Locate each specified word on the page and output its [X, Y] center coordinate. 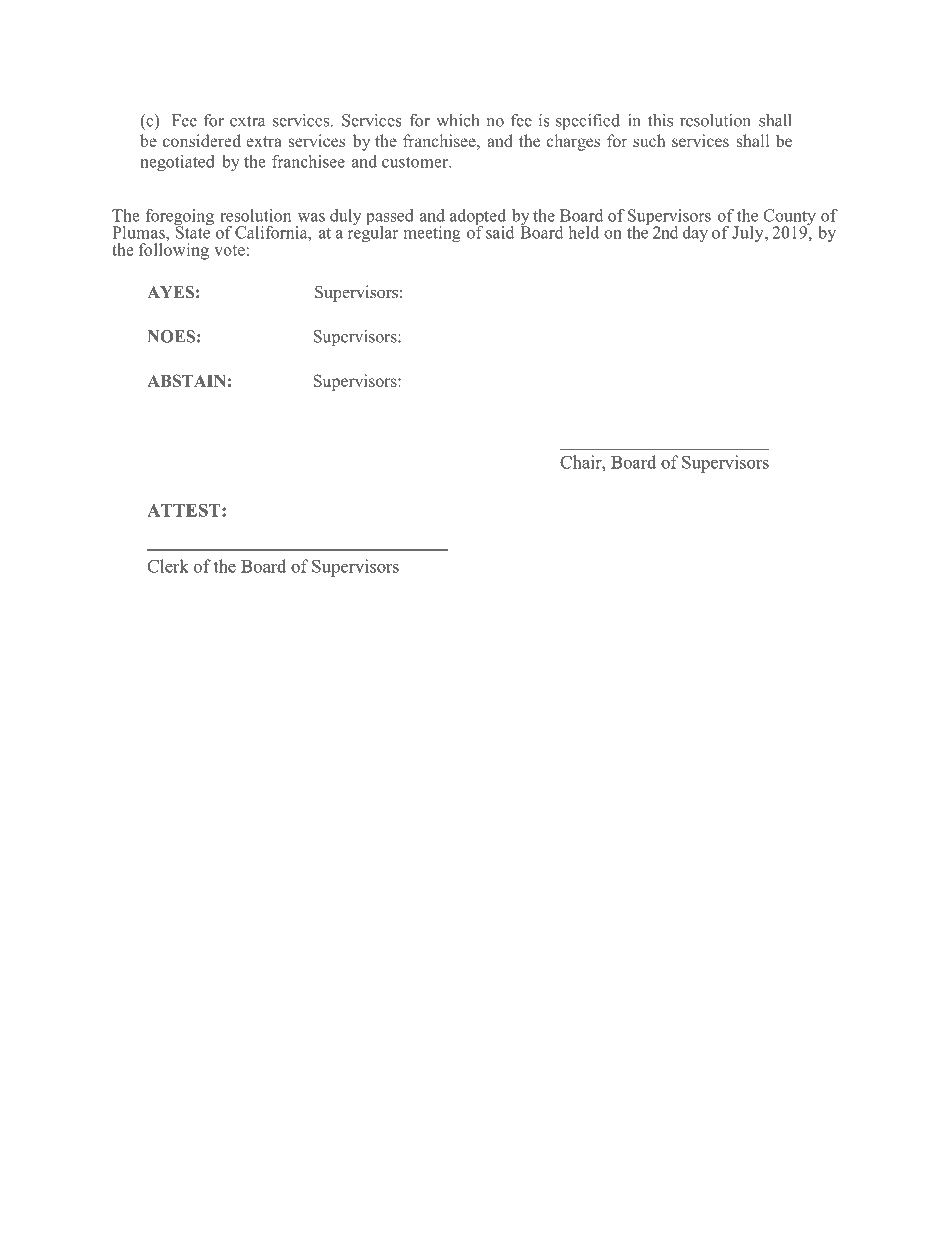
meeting [432, 234]
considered [202, 140]
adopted [478, 218]
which [458, 120]
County [790, 218]
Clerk [168, 566]
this [660, 120]
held [584, 232]
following [174, 251]
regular [373, 233]
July [749, 234]
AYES [170, 292]
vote [229, 250]
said [500, 232]
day [695, 234]
